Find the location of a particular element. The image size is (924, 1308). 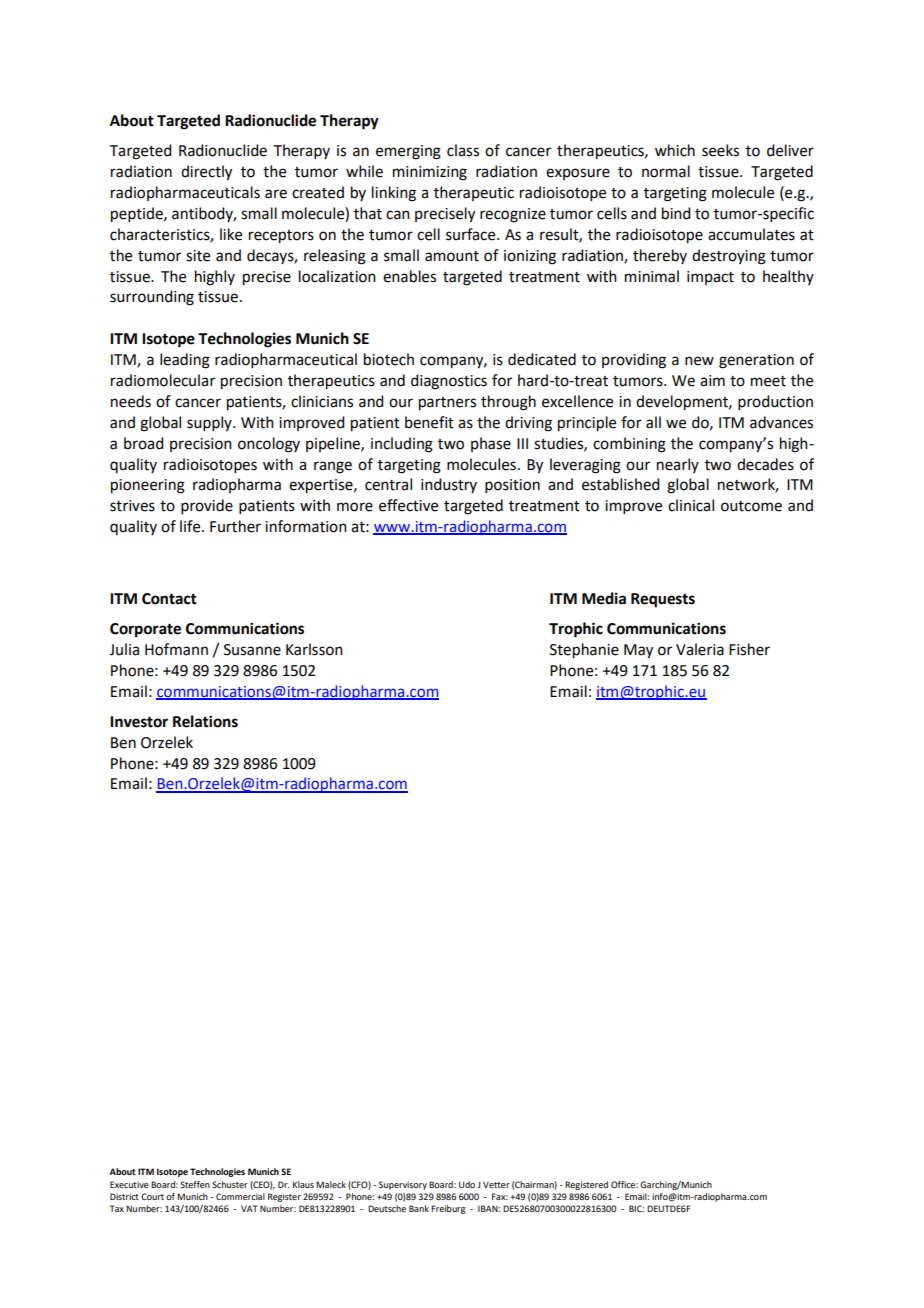

Stephanie is located at coordinates (584, 651).
